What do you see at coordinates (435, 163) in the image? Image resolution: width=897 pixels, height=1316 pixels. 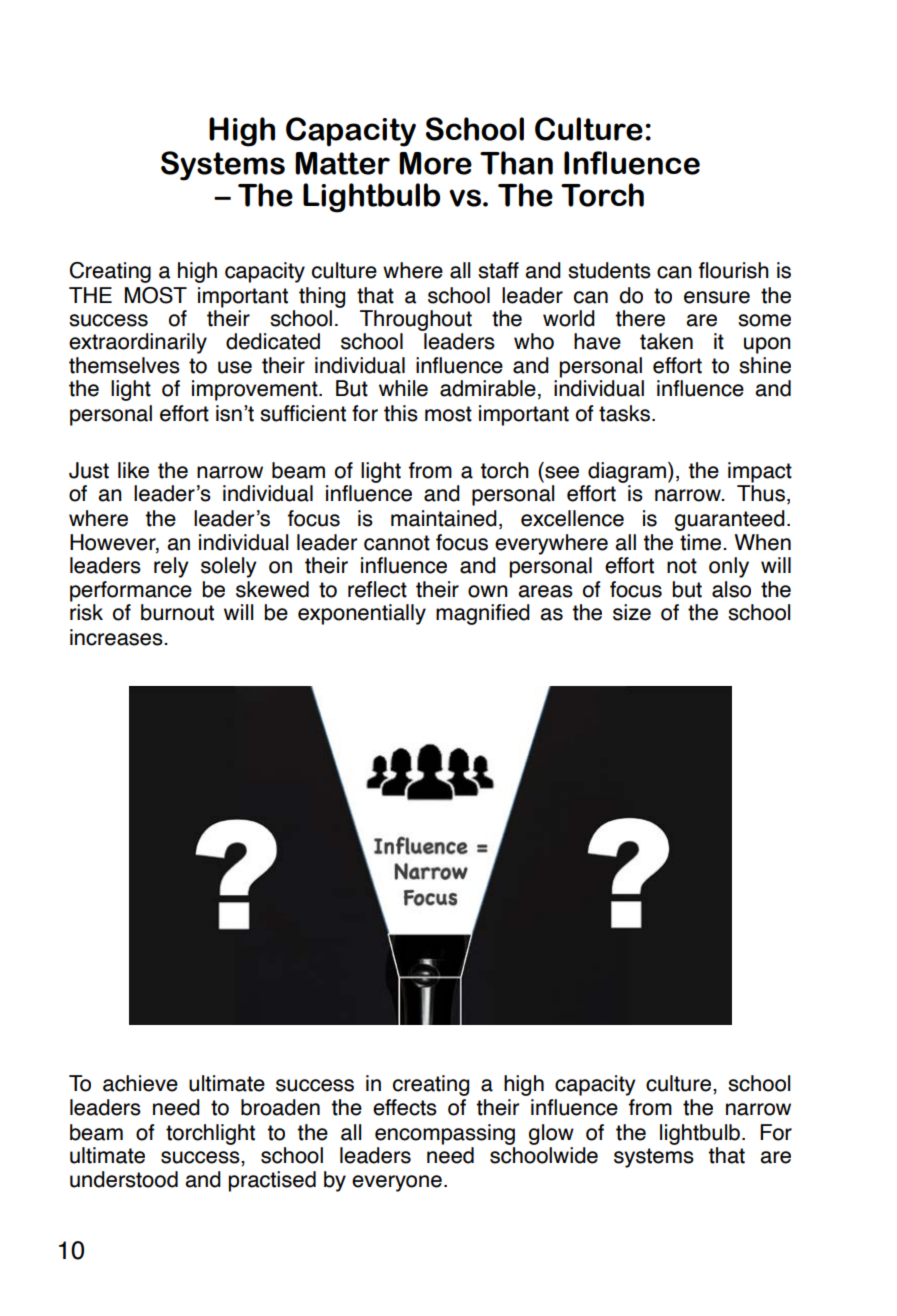 I see `More` at bounding box center [435, 163].
